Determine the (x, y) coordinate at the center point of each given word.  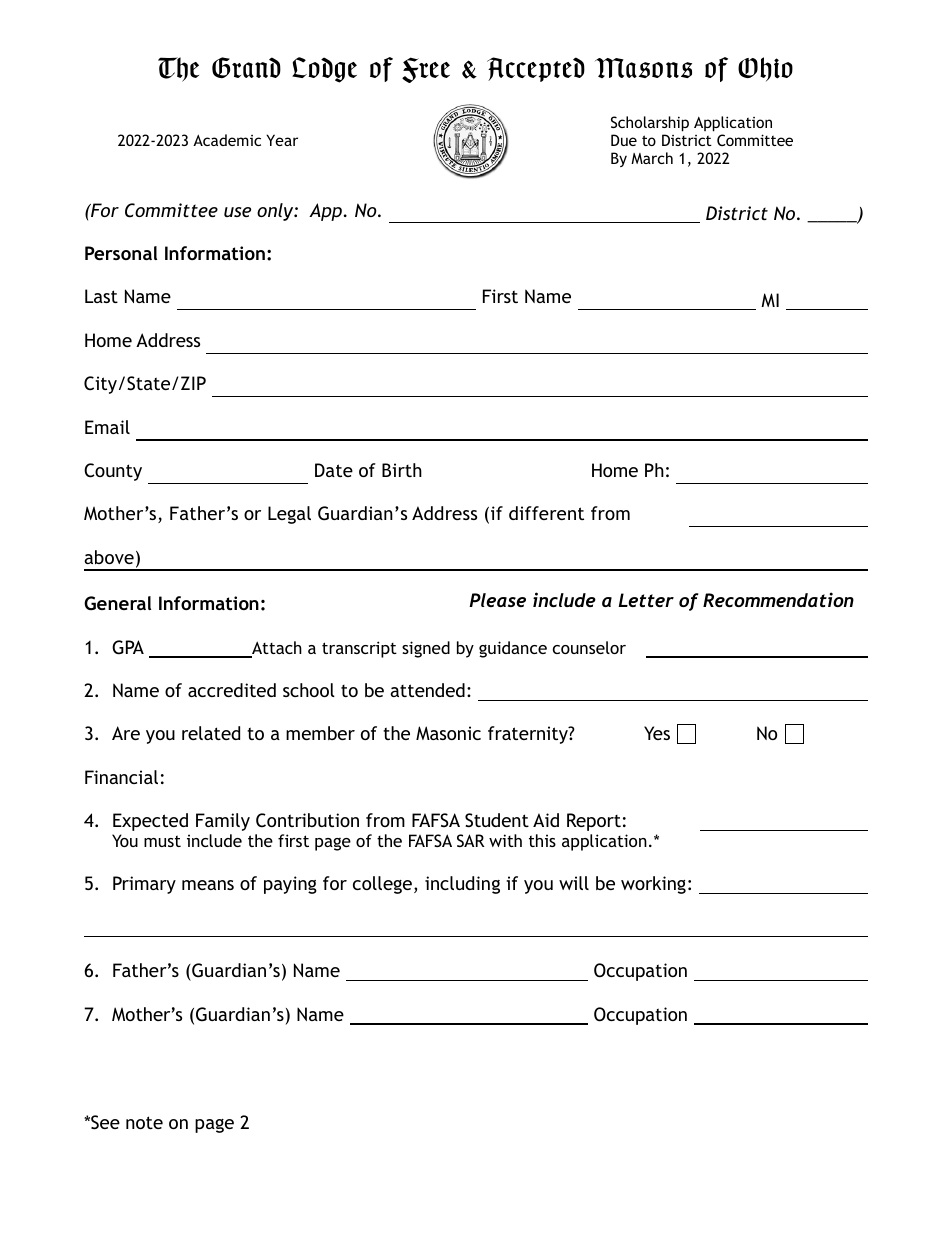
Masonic (448, 733)
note (144, 1122)
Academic (227, 140)
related (211, 733)
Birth (402, 470)
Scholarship (650, 125)
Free (426, 70)
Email (107, 427)
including (462, 885)
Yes (657, 733)
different (546, 513)
